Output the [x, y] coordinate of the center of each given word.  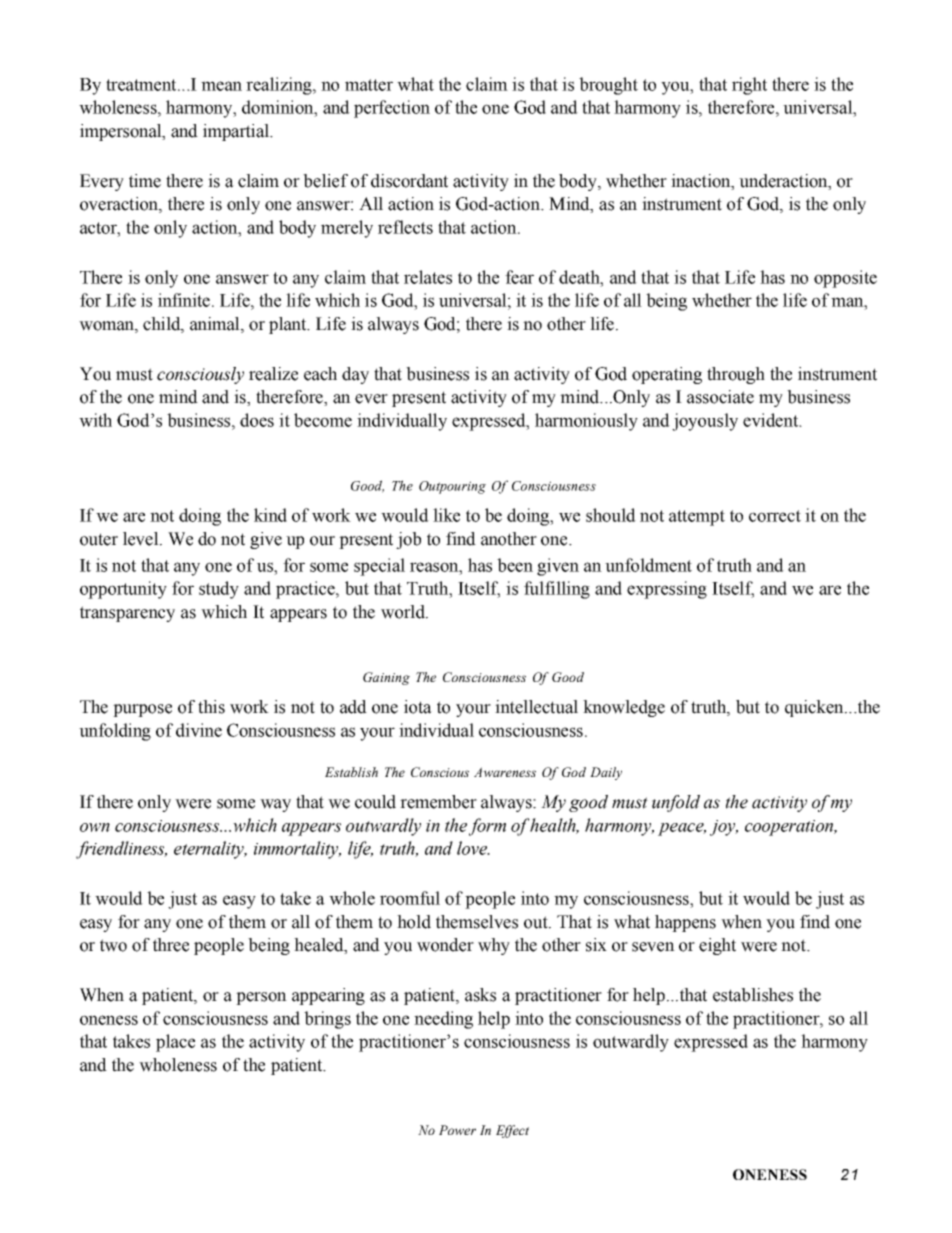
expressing [667, 590]
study [219, 590]
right [749, 86]
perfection [392, 109]
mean [221, 86]
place [175, 1043]
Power [457, 1130]
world [404, 612]
